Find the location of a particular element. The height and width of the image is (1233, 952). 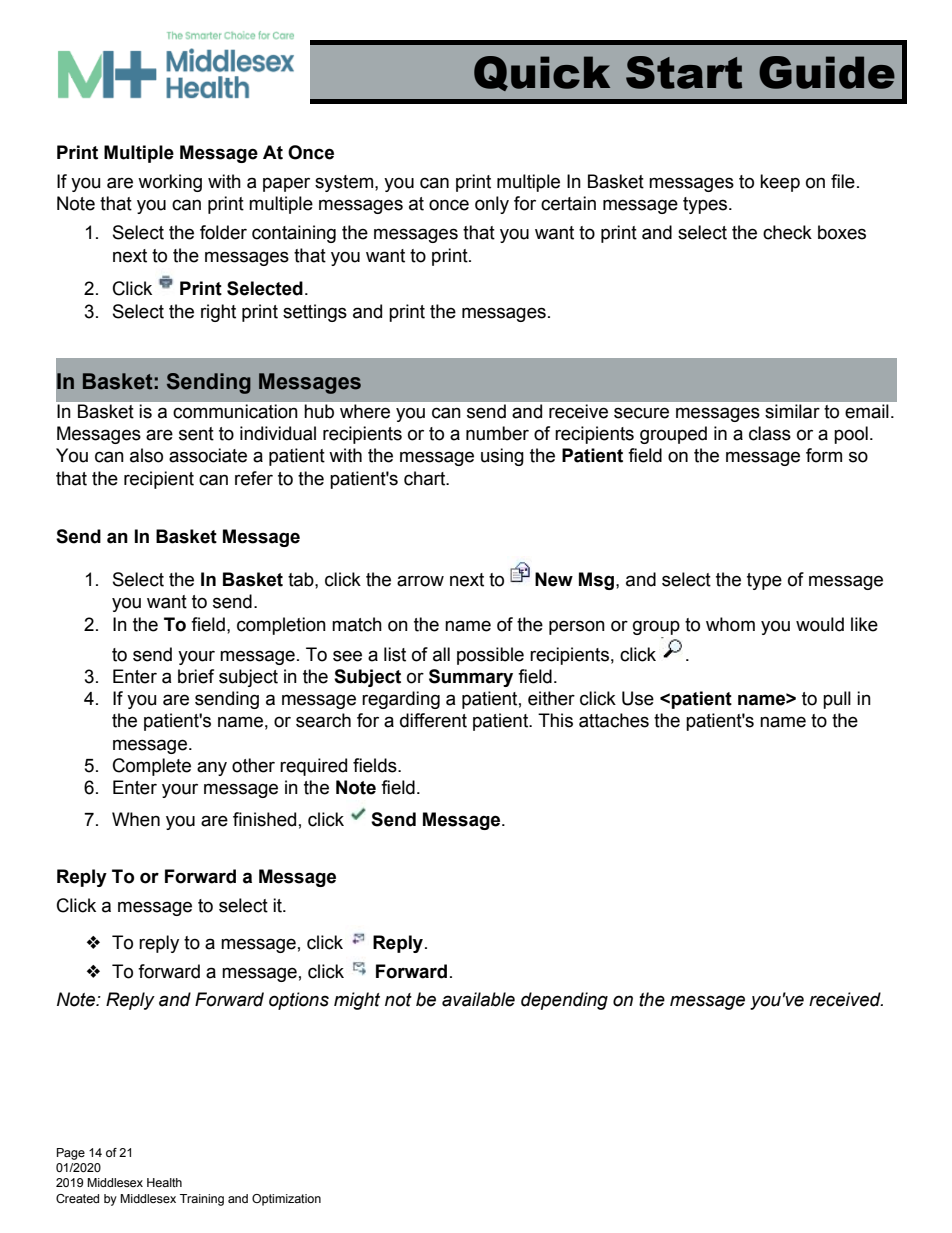

check is located at coordinates (787, 232).
